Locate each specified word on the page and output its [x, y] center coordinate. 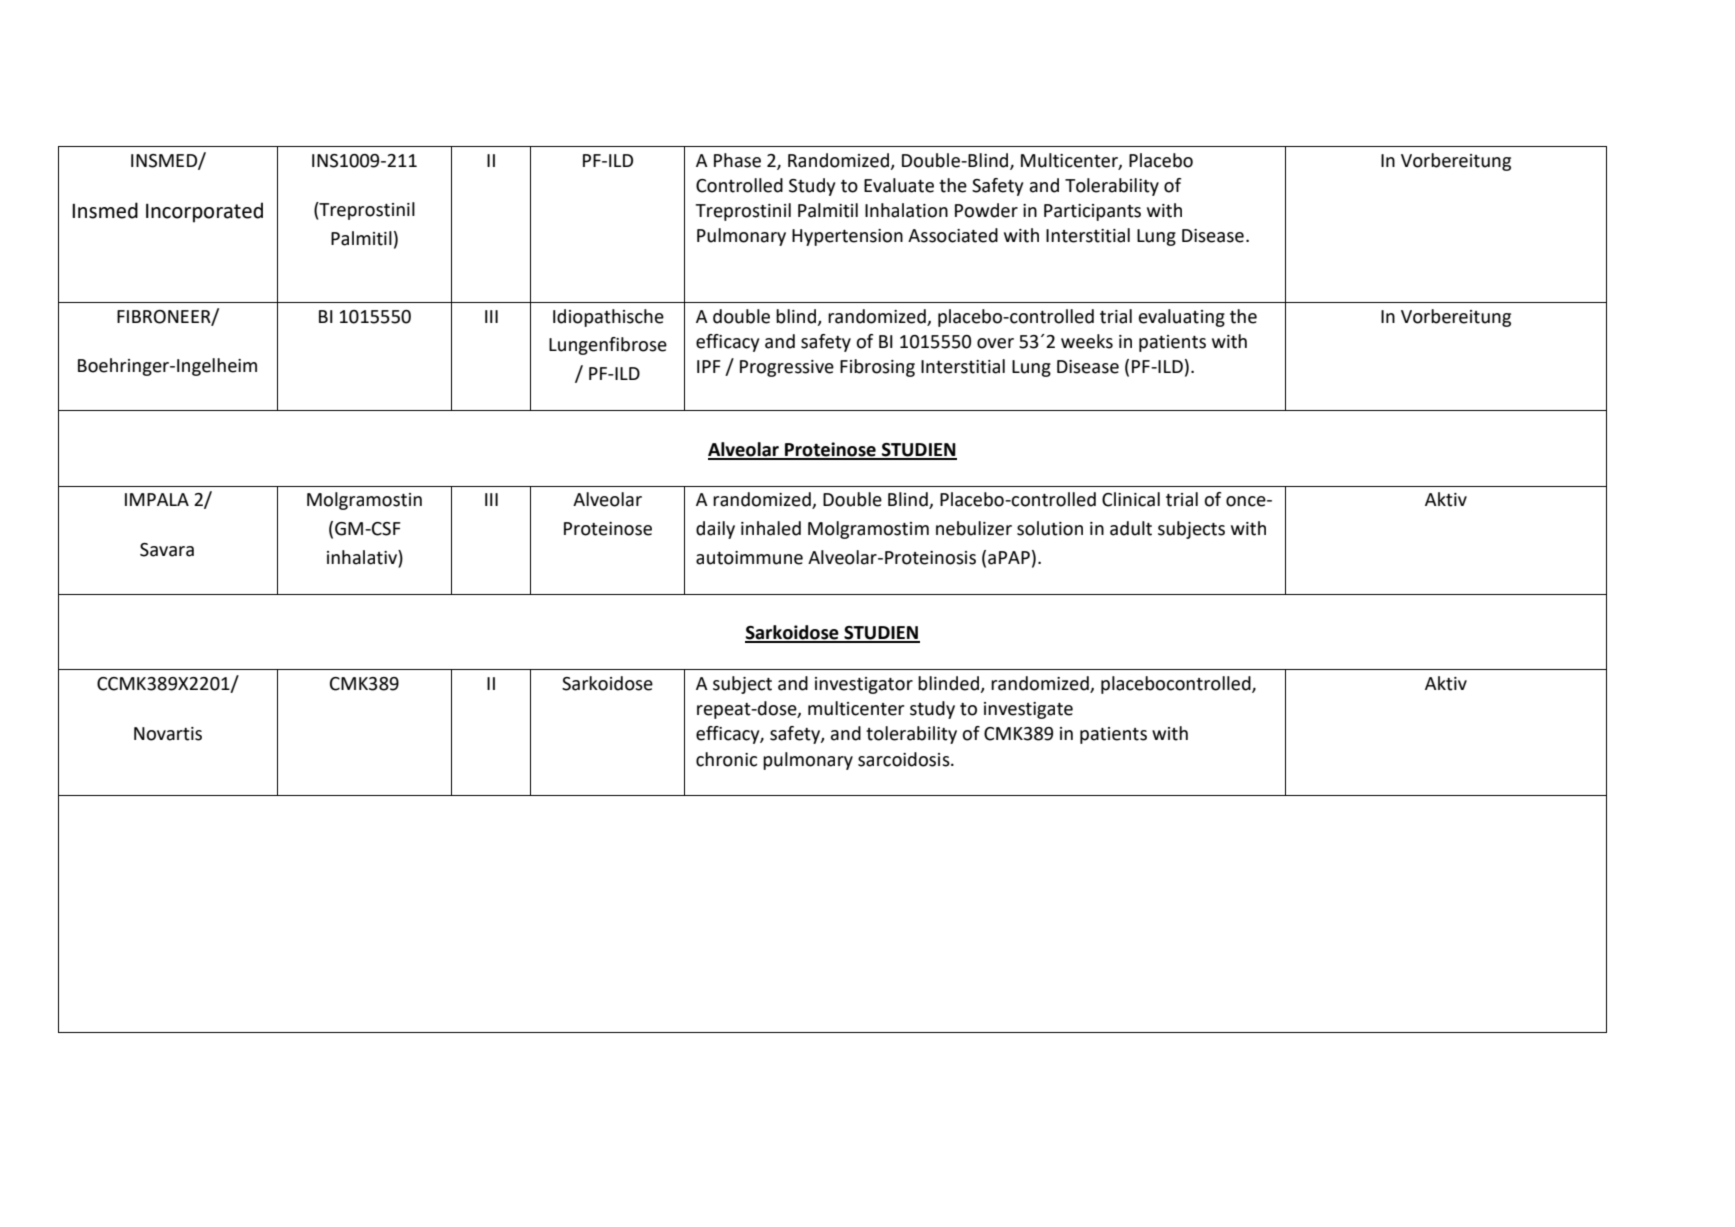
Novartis [168, 734]
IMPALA [157, 499]
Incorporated [204, 212]
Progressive [787, 368]
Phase [737, 160]
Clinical [1131, 499]
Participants [1092, 212]
